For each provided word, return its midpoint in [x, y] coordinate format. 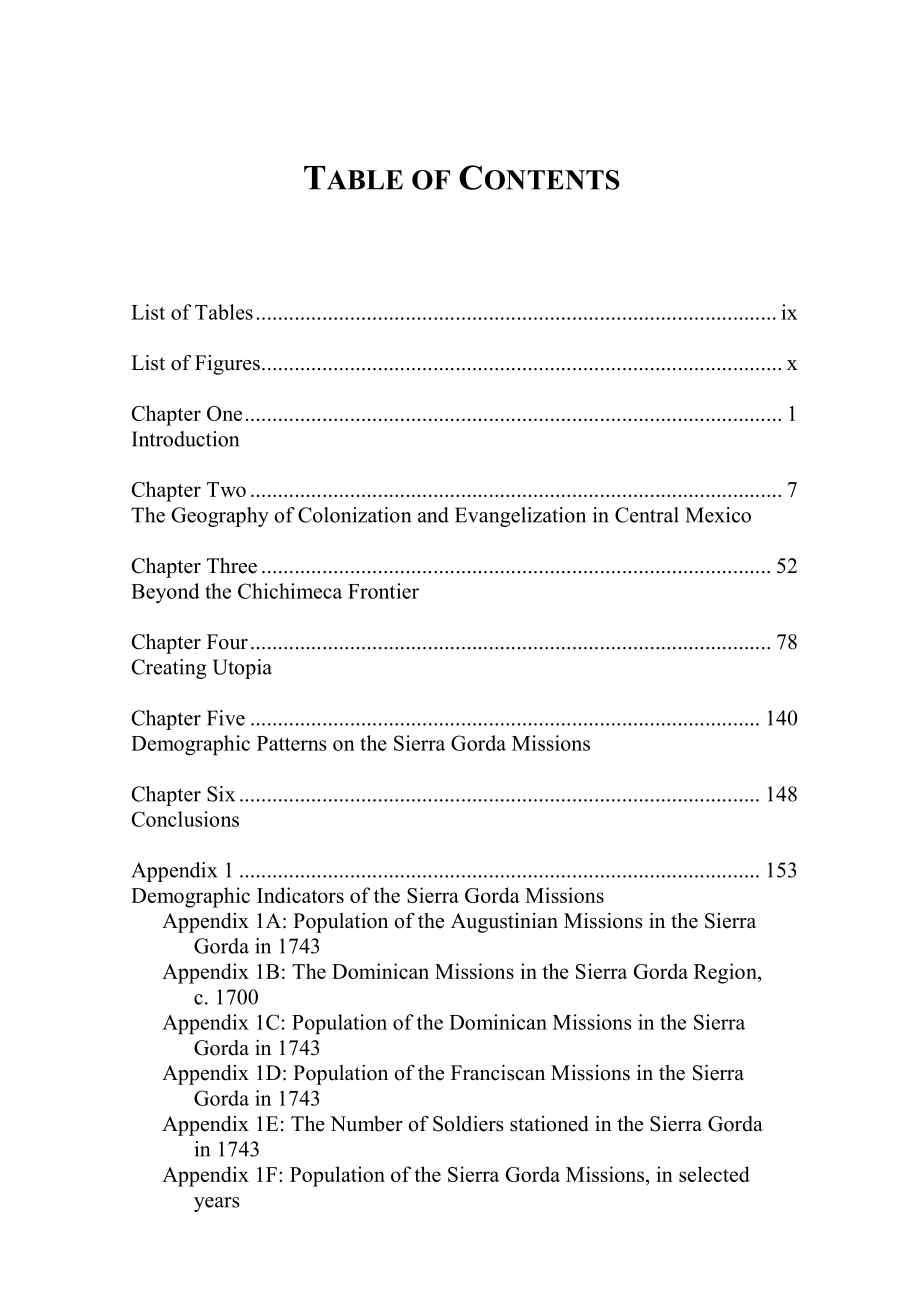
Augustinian [504, 923]
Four [227, 642]
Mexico [718, 515]
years [217, 1204]
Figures [227, 365]
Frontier [383, 591]
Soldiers [468, 1124]
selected [714, 1174]
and [433, 515]
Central [647, 515]
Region [726, 973]
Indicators [300, 895]
